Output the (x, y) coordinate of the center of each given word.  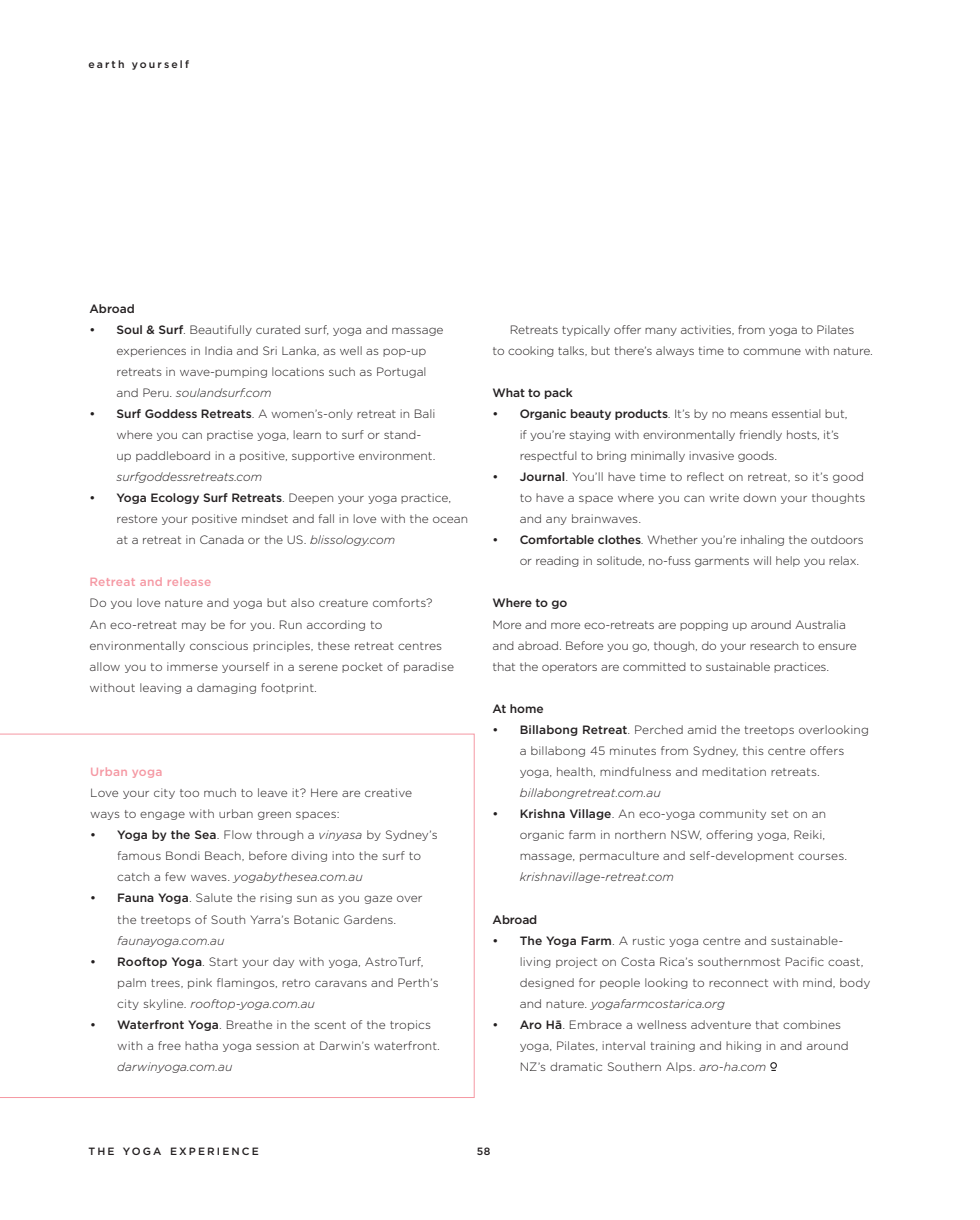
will (762, 560)
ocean (450, 519)
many (661, 331)
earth (106, 64)
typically (586, 330)
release (189, 582)
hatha (201, 1045)
